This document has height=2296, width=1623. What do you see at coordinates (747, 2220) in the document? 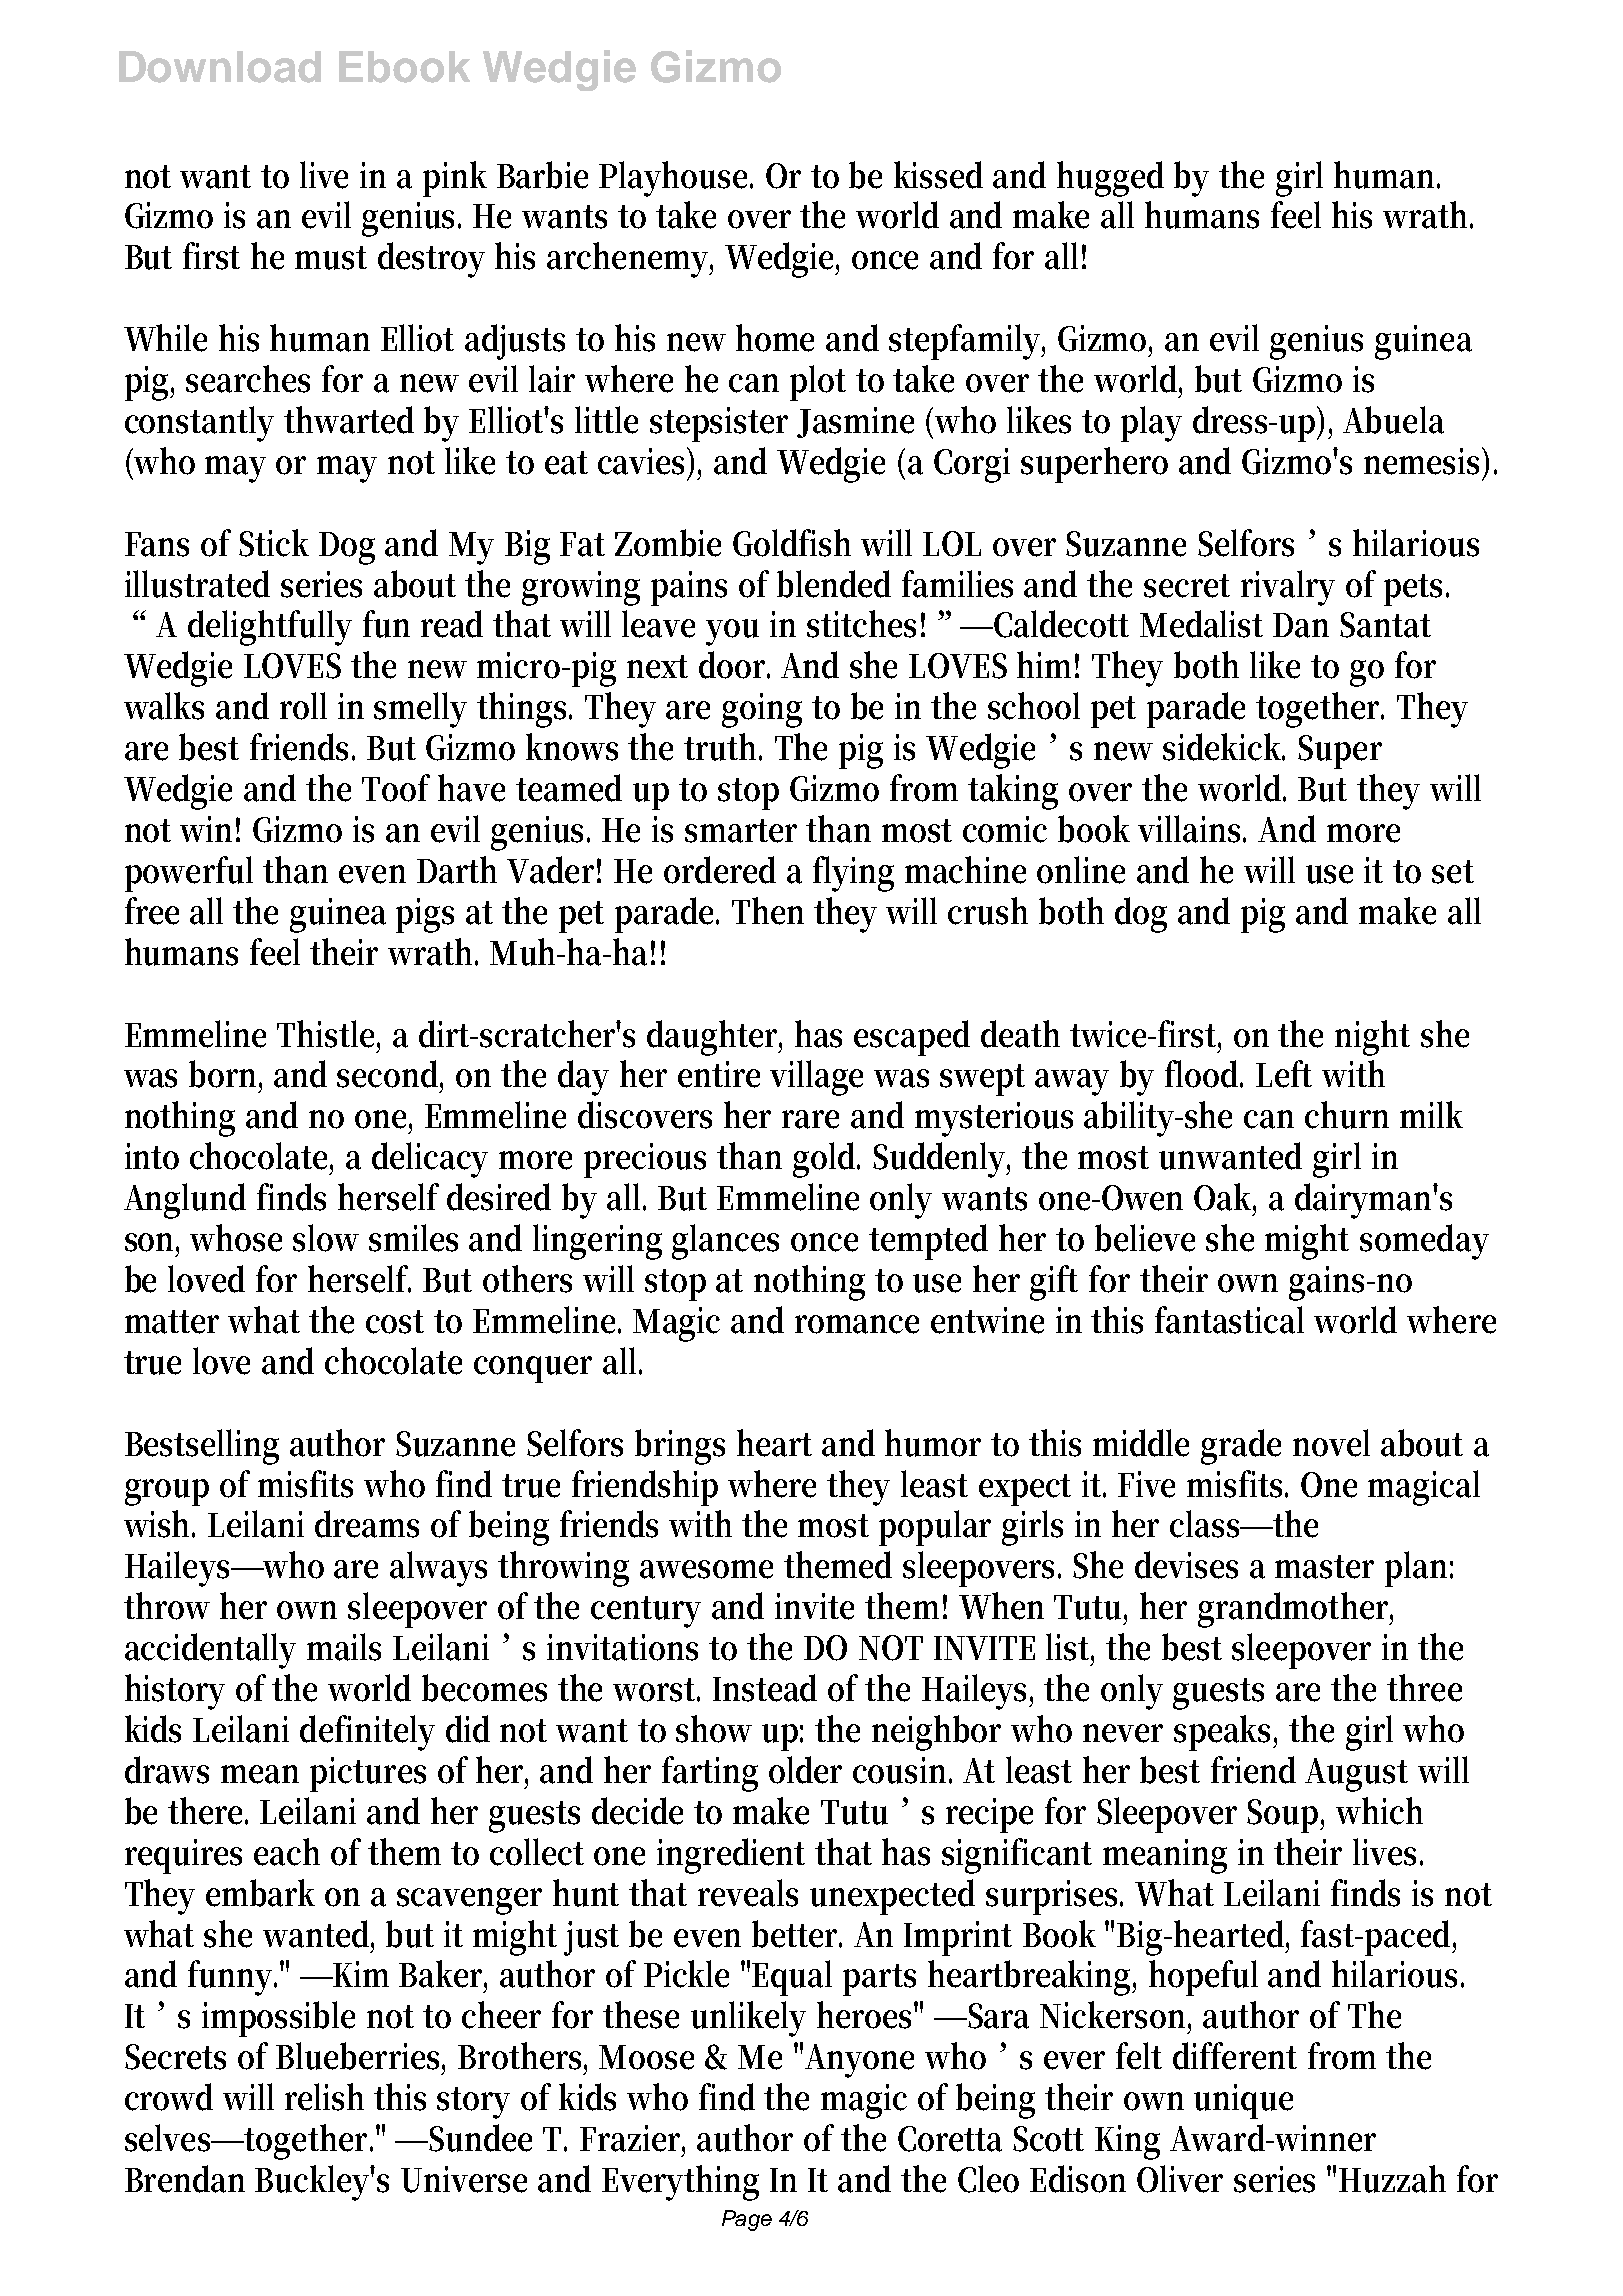
I see `Page` at bounding box center [747, 2220].
